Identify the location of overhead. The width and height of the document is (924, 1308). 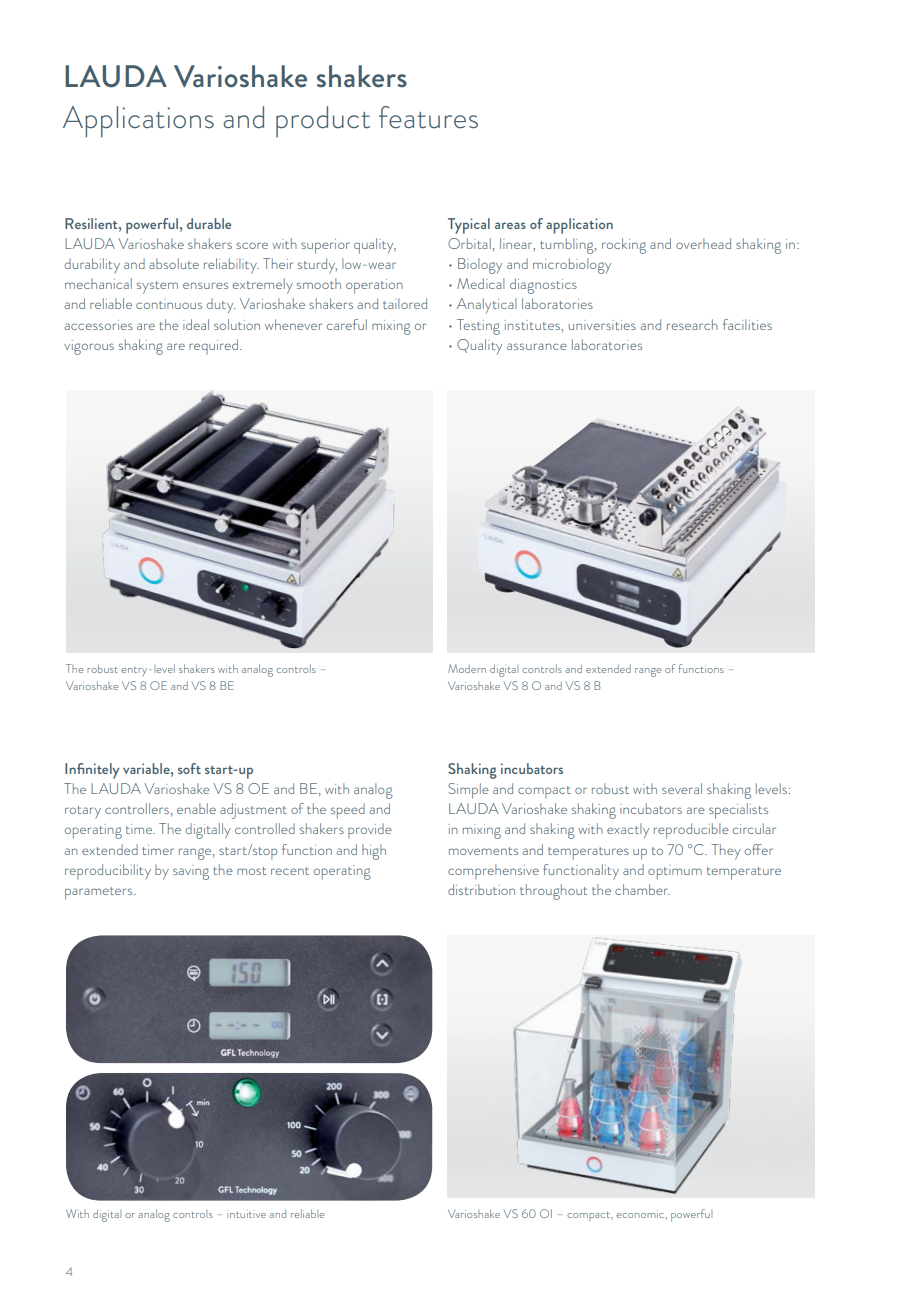
(703, 243).
